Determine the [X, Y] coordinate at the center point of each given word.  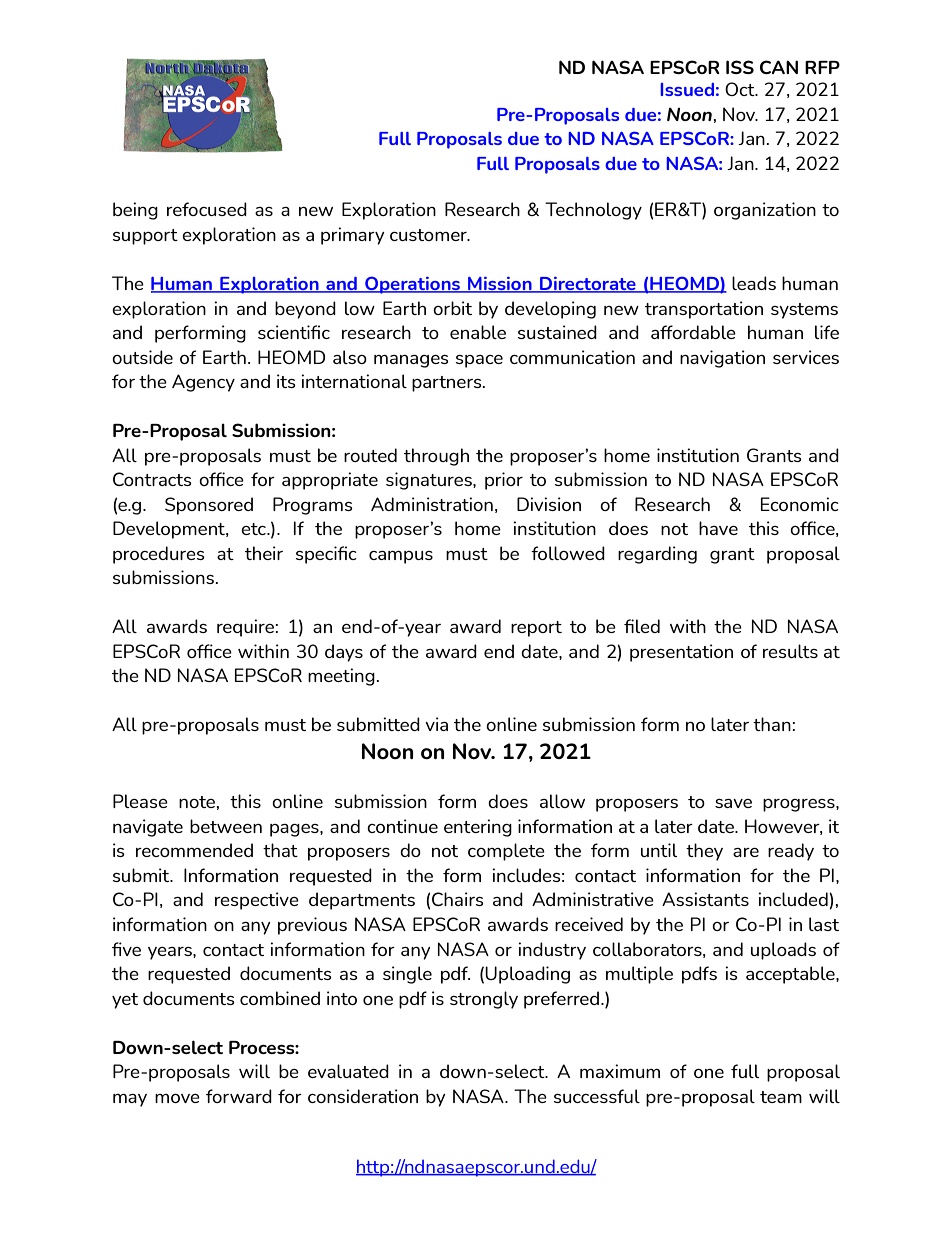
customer [429, 235]
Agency [203, 383]
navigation [722, 359]
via [436, 724]
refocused [207, 209]
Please [140, 801]
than [772, 724]
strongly [484, 1000]
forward [239, 1096]
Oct [741, 89]
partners [448, 384]
